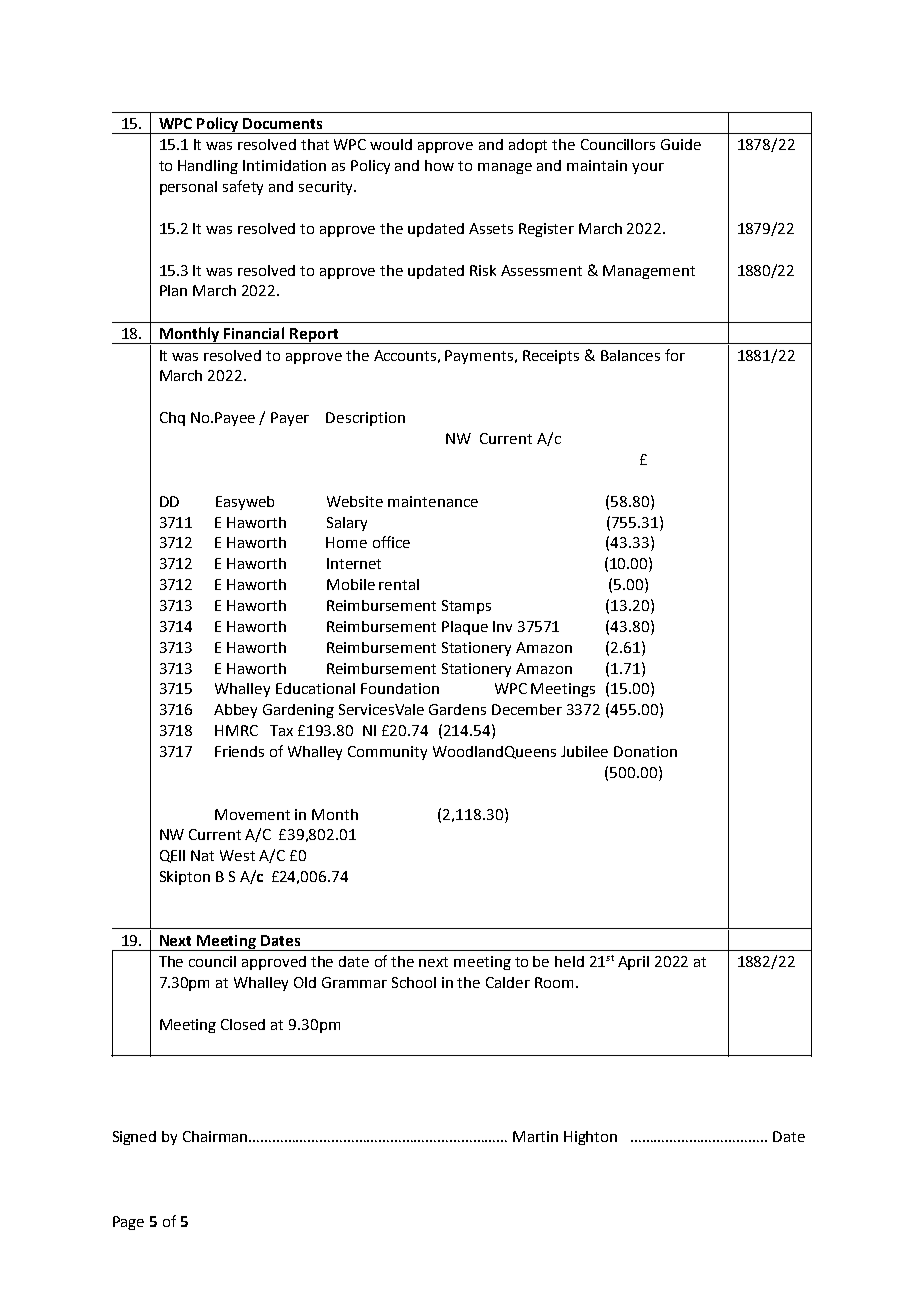 The height and width of the screenshot is (1308, 924). What do you see at coordinates (414, 982) in the screenshot?
I see `School` at bounding box center [414, 982].
